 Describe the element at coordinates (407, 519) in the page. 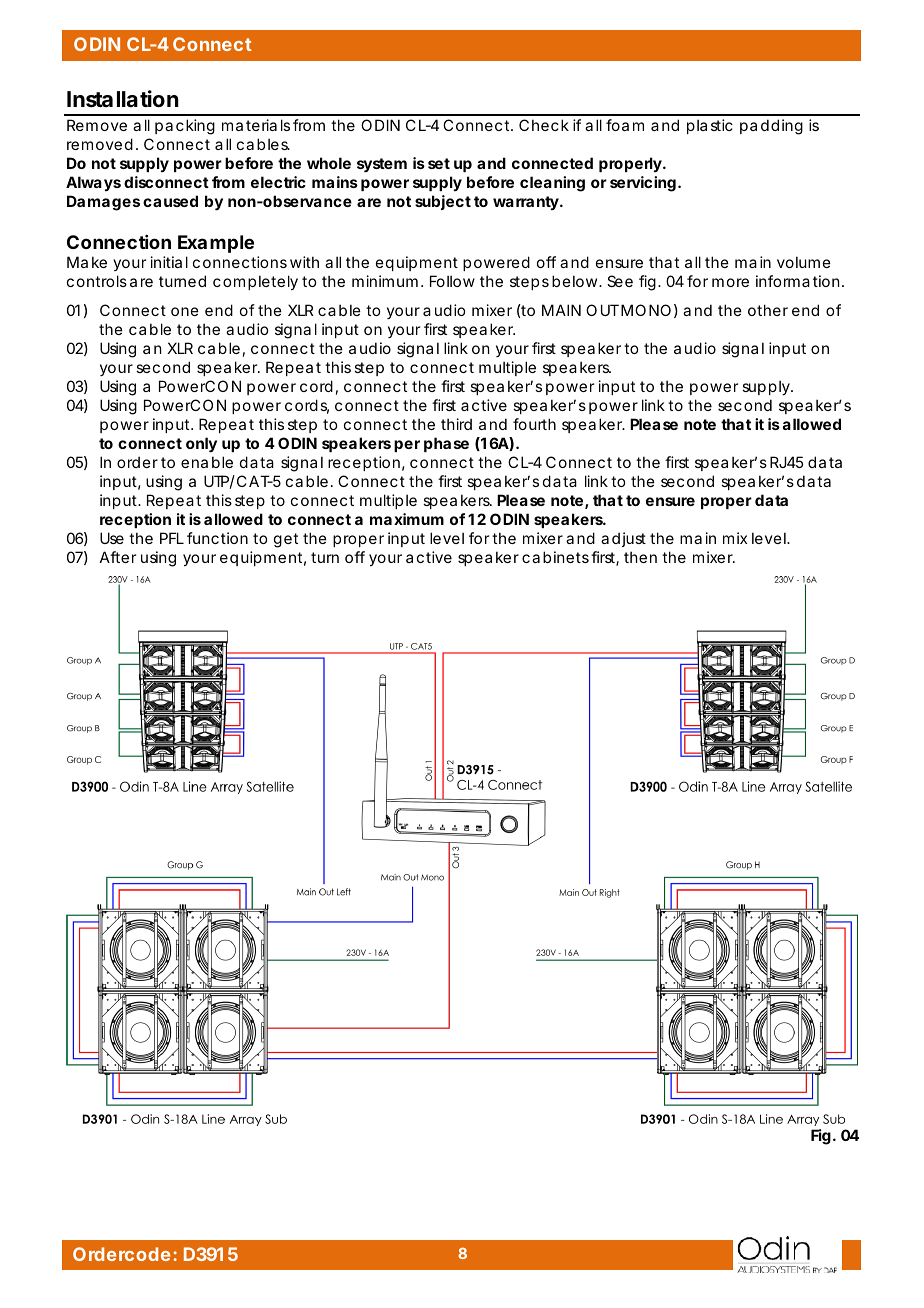

I see `maximum` at that location.
